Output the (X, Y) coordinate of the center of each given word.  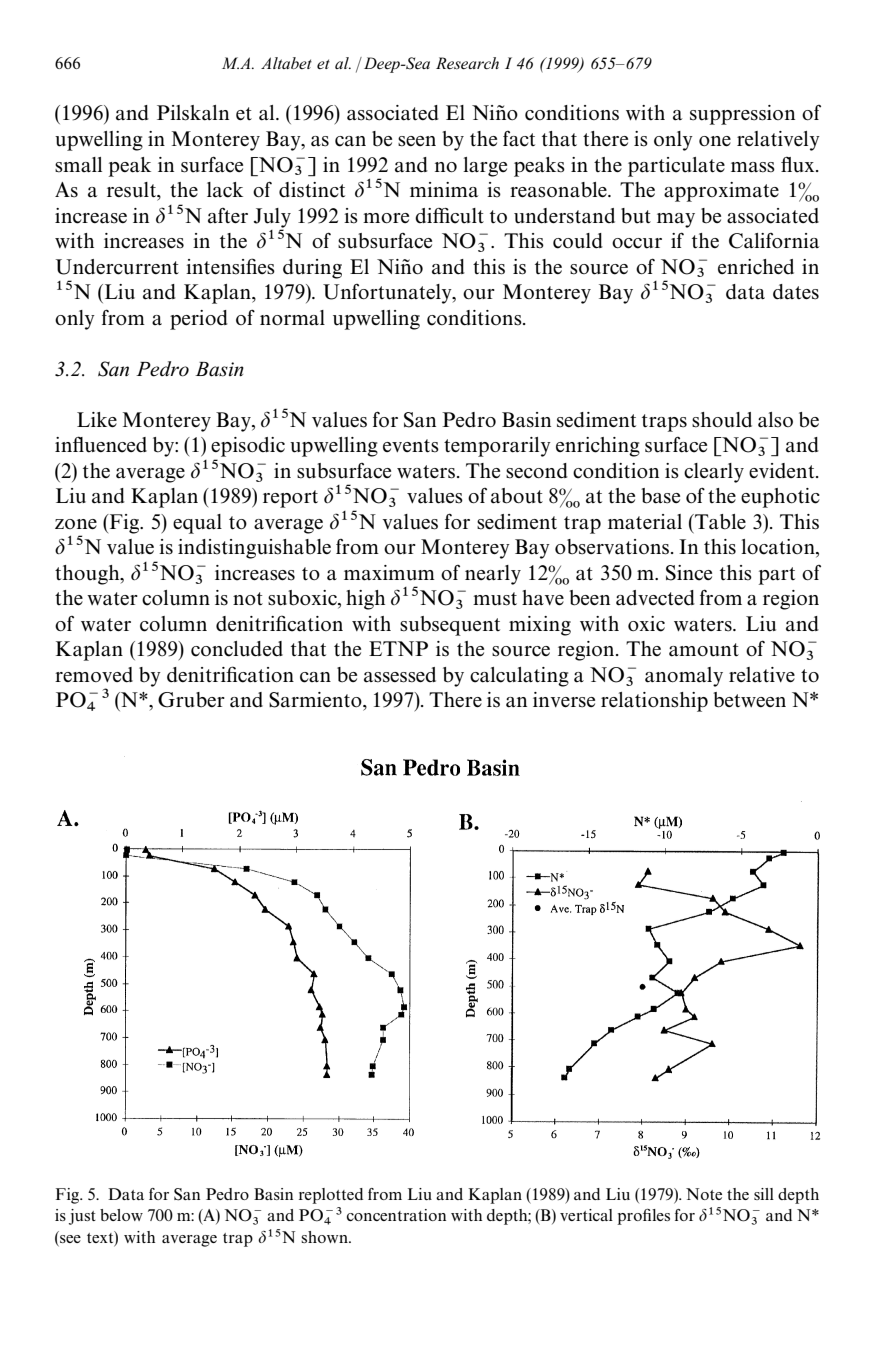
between (749, 700)
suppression (742, 115)
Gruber (191, 700)
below (121, 1215)
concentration (396, 1215)
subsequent (450, 626)
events (411, 446)
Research (467, 63)
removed (94, 675)
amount (704, 650)
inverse (564, 700)
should (722, 420)
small (78, 165)
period (199, 320)
